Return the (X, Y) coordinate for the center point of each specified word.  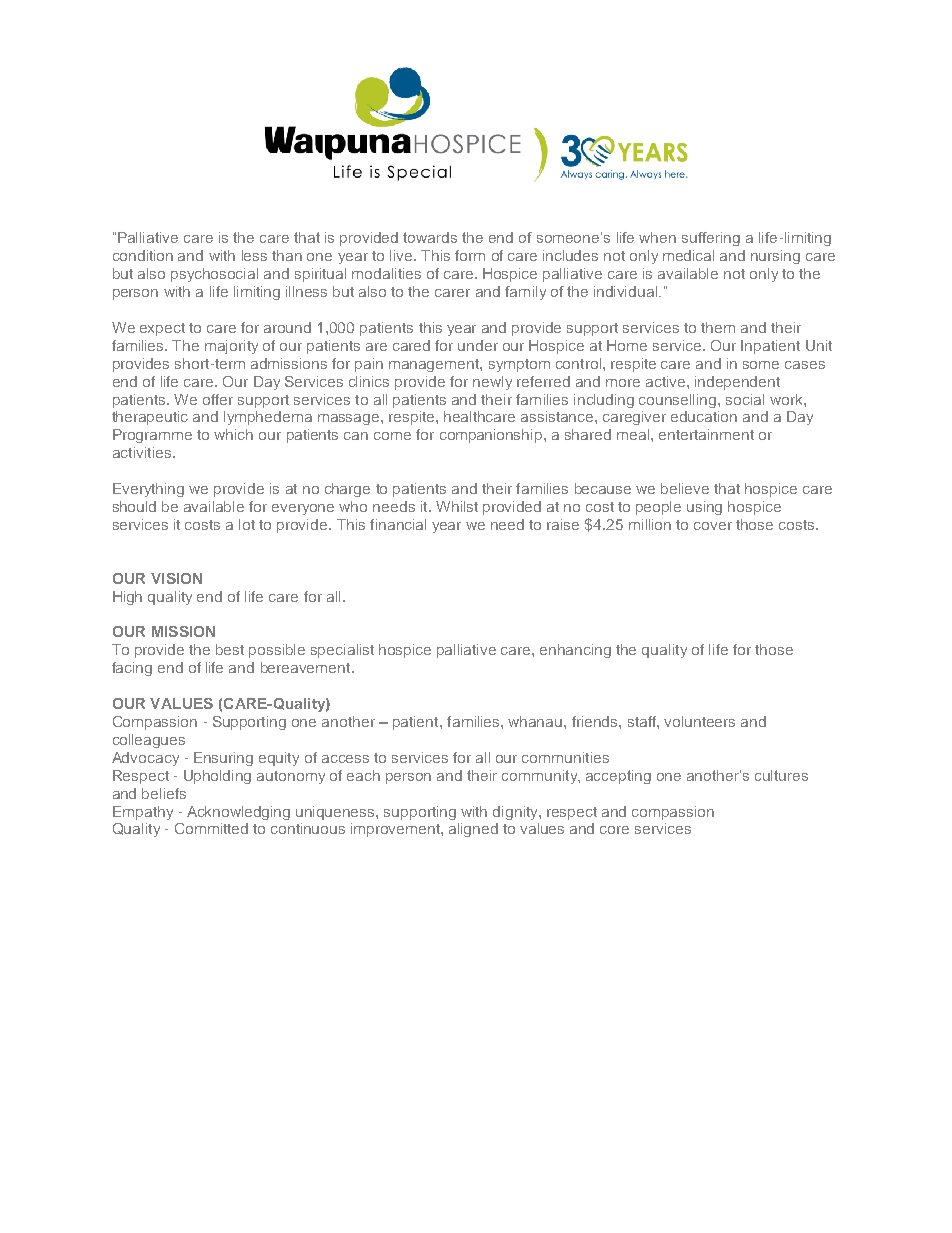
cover (713, 526)
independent (737, 383)
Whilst (457, 506)
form (470, 255)
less (254, 255)
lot (247, 524)
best (230, 649)
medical (688, 255)
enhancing (575, 651)
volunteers (699, 721)
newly (492, 383)
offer (218, 399)
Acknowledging (238, 813)
